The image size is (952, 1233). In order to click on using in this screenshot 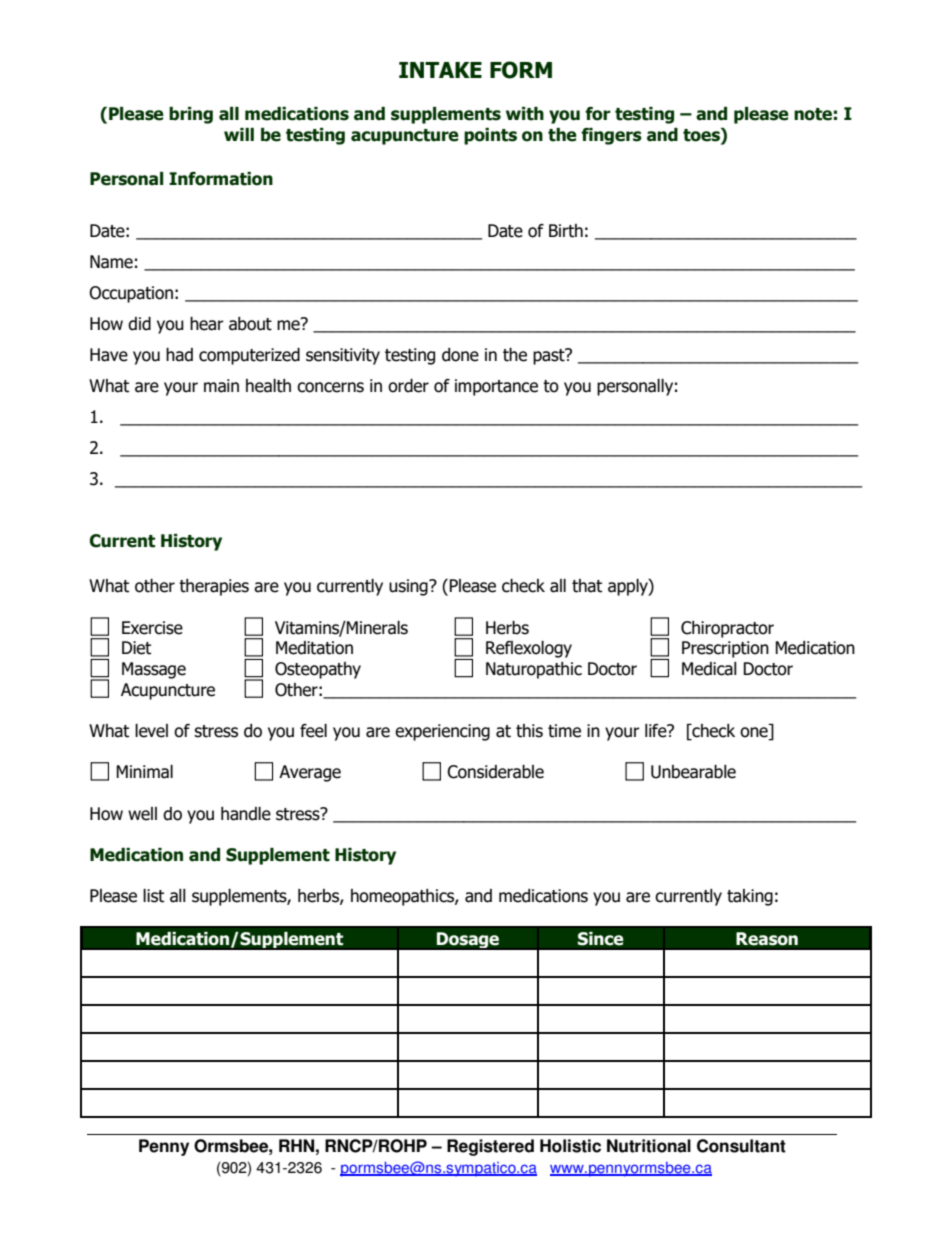, I will do `click(409, 587)`.
